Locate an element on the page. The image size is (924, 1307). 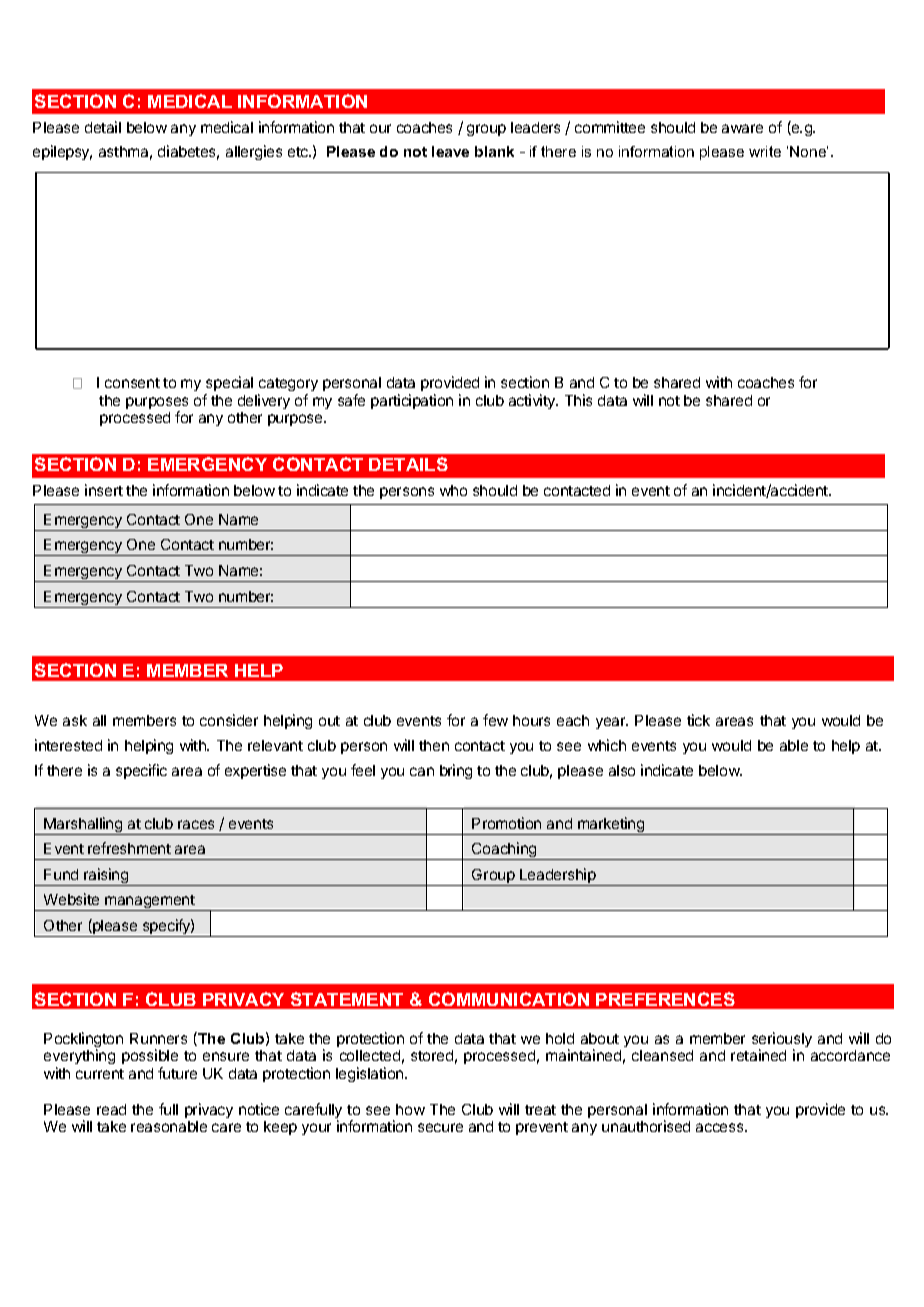
few is located at coordinates (495, 720).
